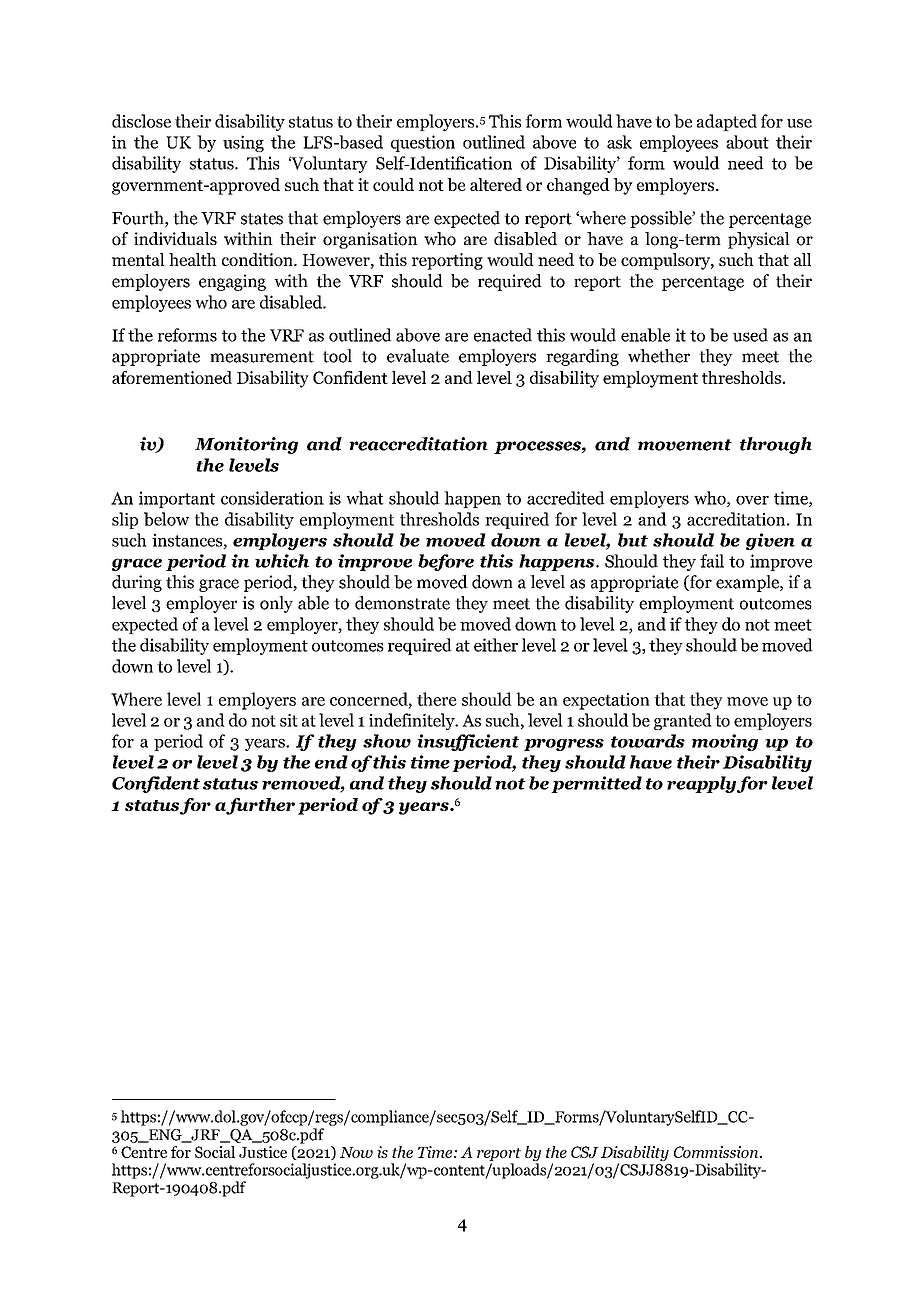  What do you see at coordinates (747, 142) in the screenshot?
I see `about` at bounding box center [747, 142].
